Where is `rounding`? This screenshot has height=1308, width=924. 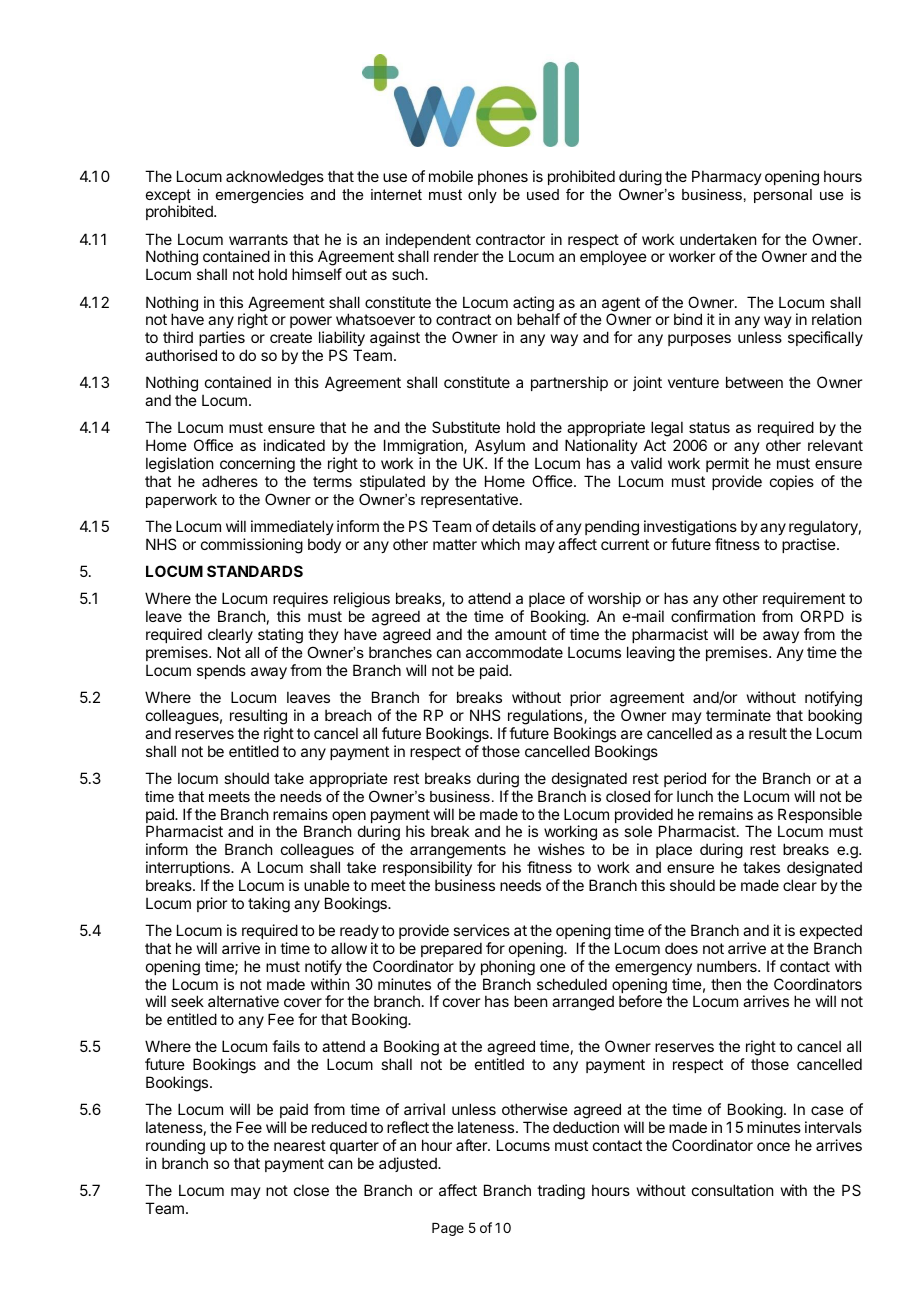
rounding is located at coordinates (175, 1148).
